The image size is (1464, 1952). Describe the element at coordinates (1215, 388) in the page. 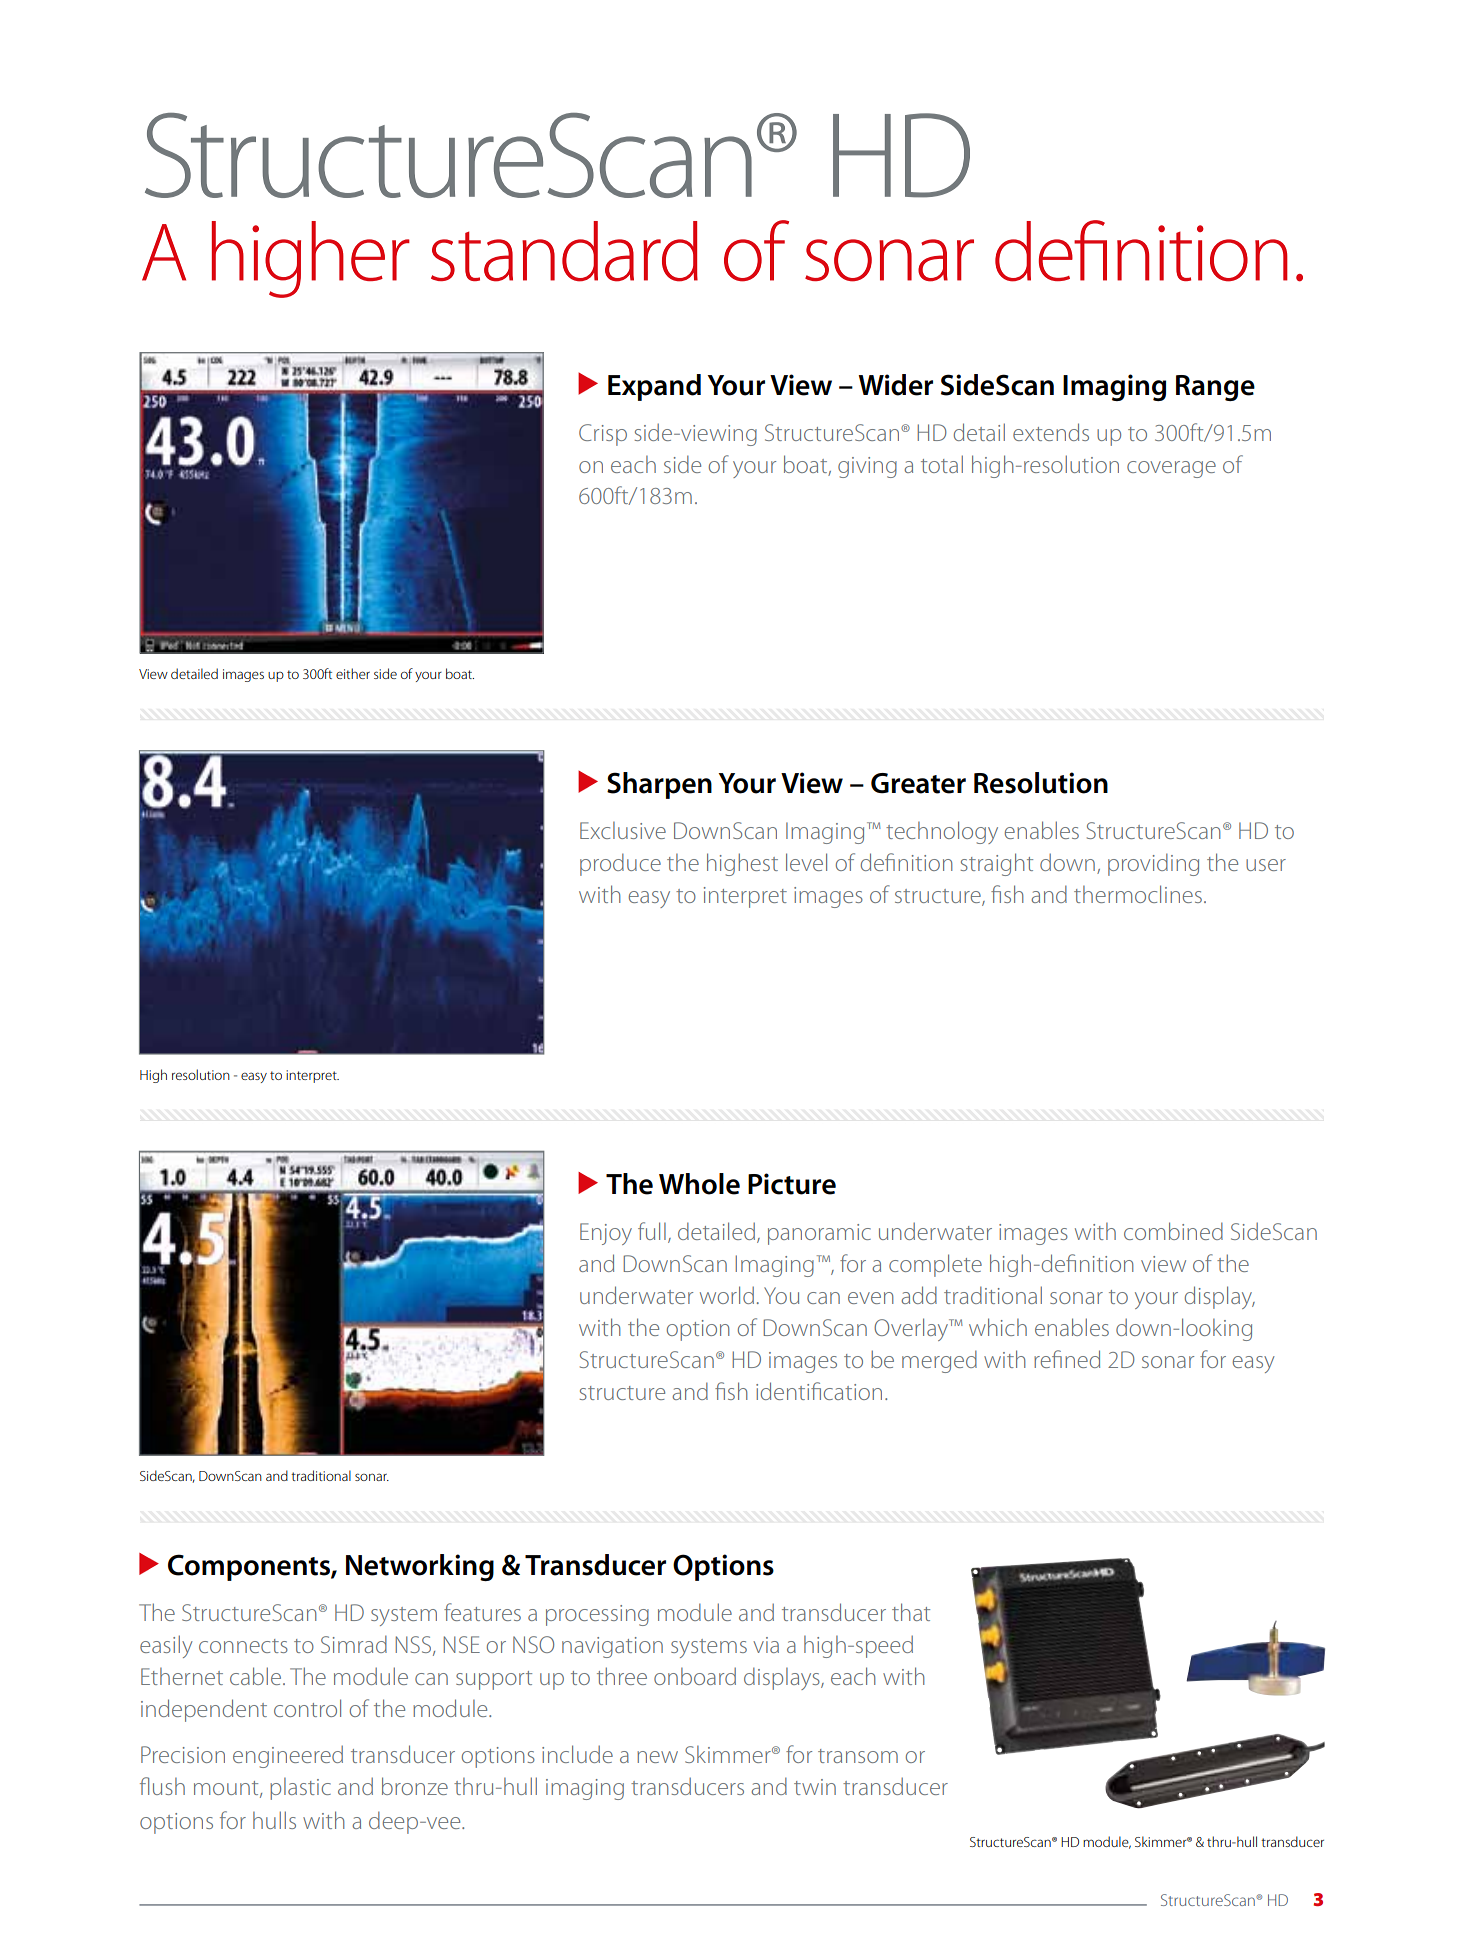

I see `Range` at that location.
